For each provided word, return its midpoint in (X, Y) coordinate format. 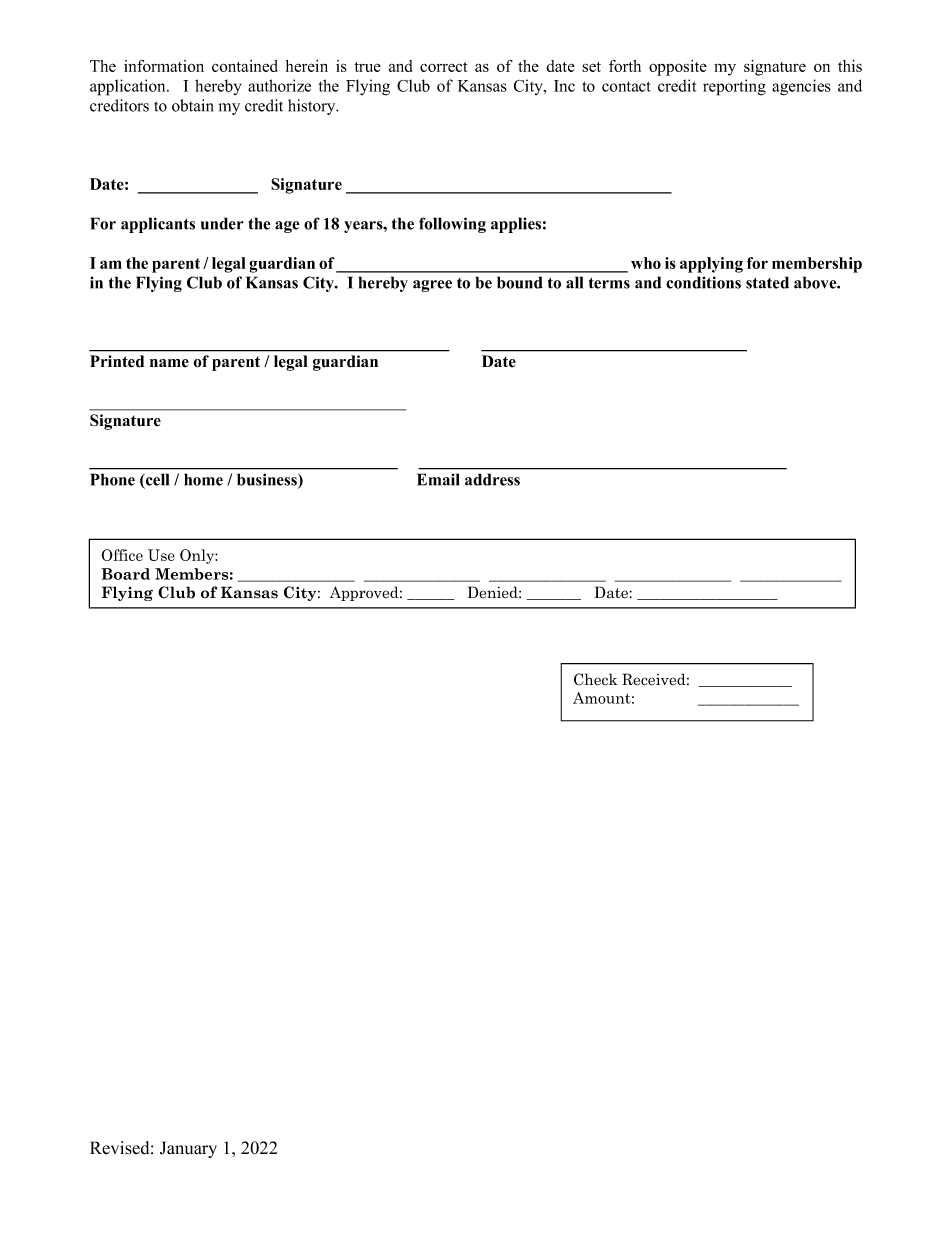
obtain (193, 105)
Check (596, 679)
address (492, 479)
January (188, 1149)
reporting (734, 87)
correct (443, 67)
